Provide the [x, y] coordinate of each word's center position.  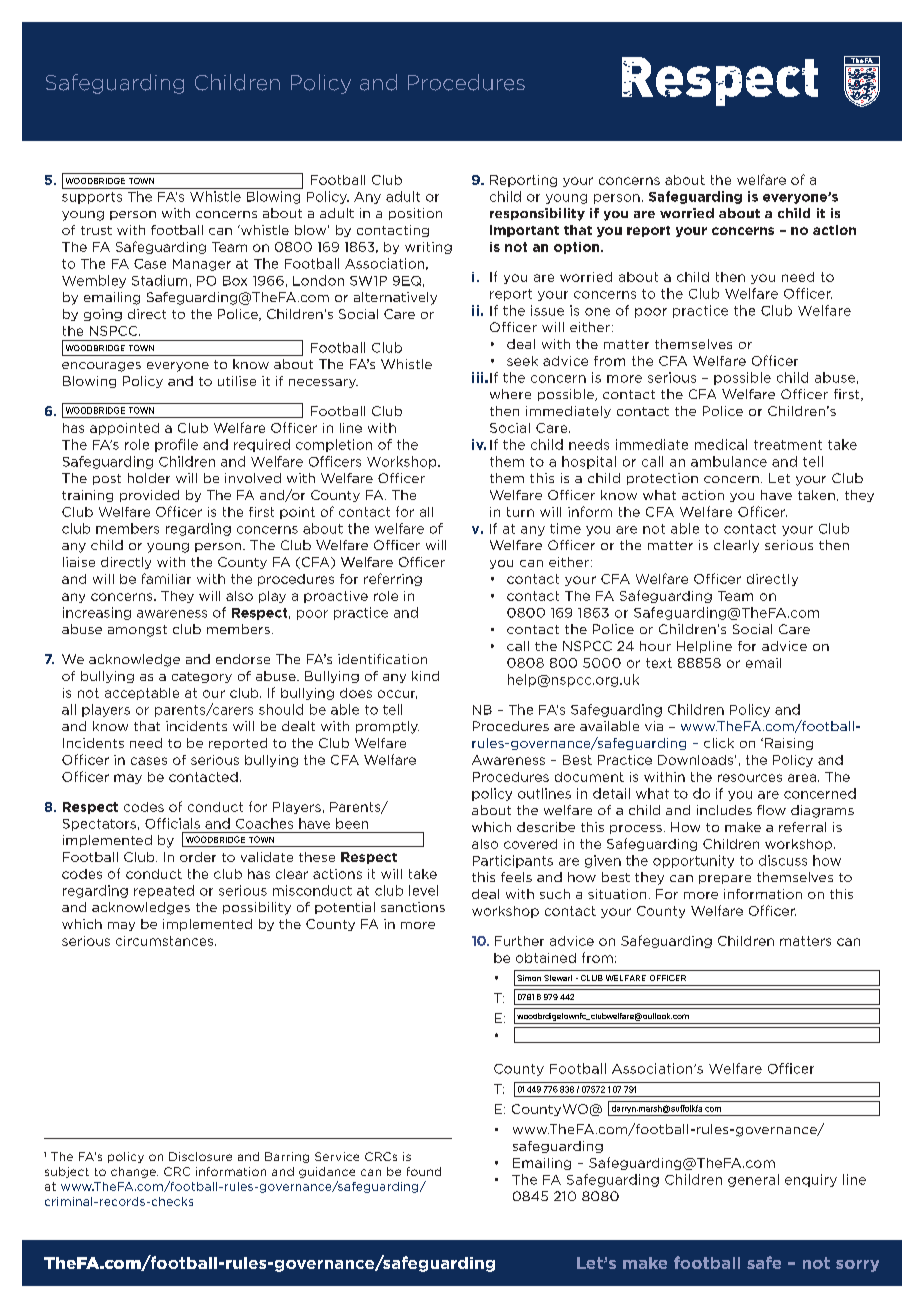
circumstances [166, 941]
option [578, 248]
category [202, 677]
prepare [725, 879]
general [753, 1180]
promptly [387, 727]
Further [519, 941]
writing [428, 248]
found [424, 1171]
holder [149, 478]
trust [96, 230]
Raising [789, 744]
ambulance [729, 461]
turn [520, 512]
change [134, 1172]
